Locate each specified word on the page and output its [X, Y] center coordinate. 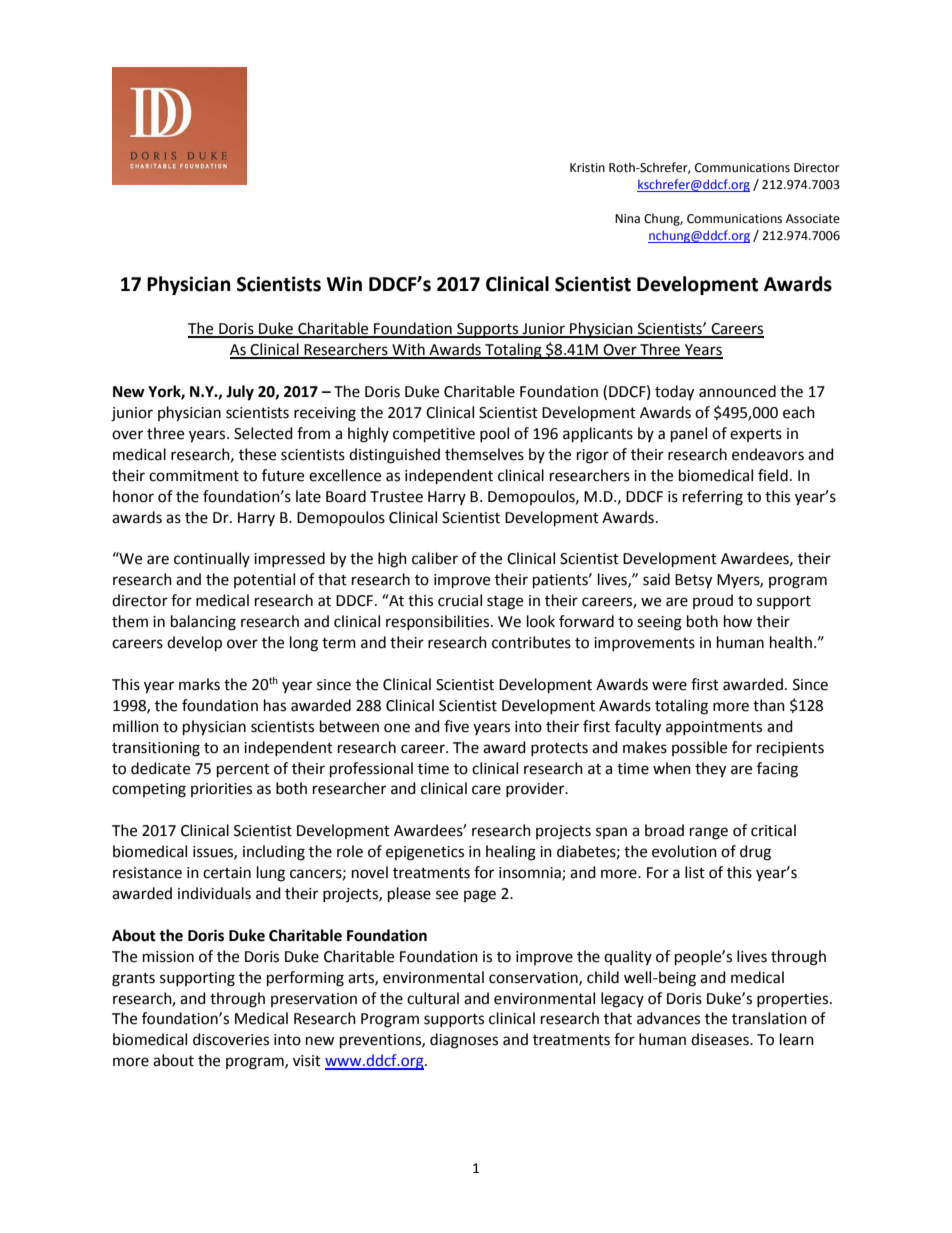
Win [344, 283]
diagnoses [464, 1041]
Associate [813, 219]
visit [307, 1061]
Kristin [587, 168]
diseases [721, 1039]
